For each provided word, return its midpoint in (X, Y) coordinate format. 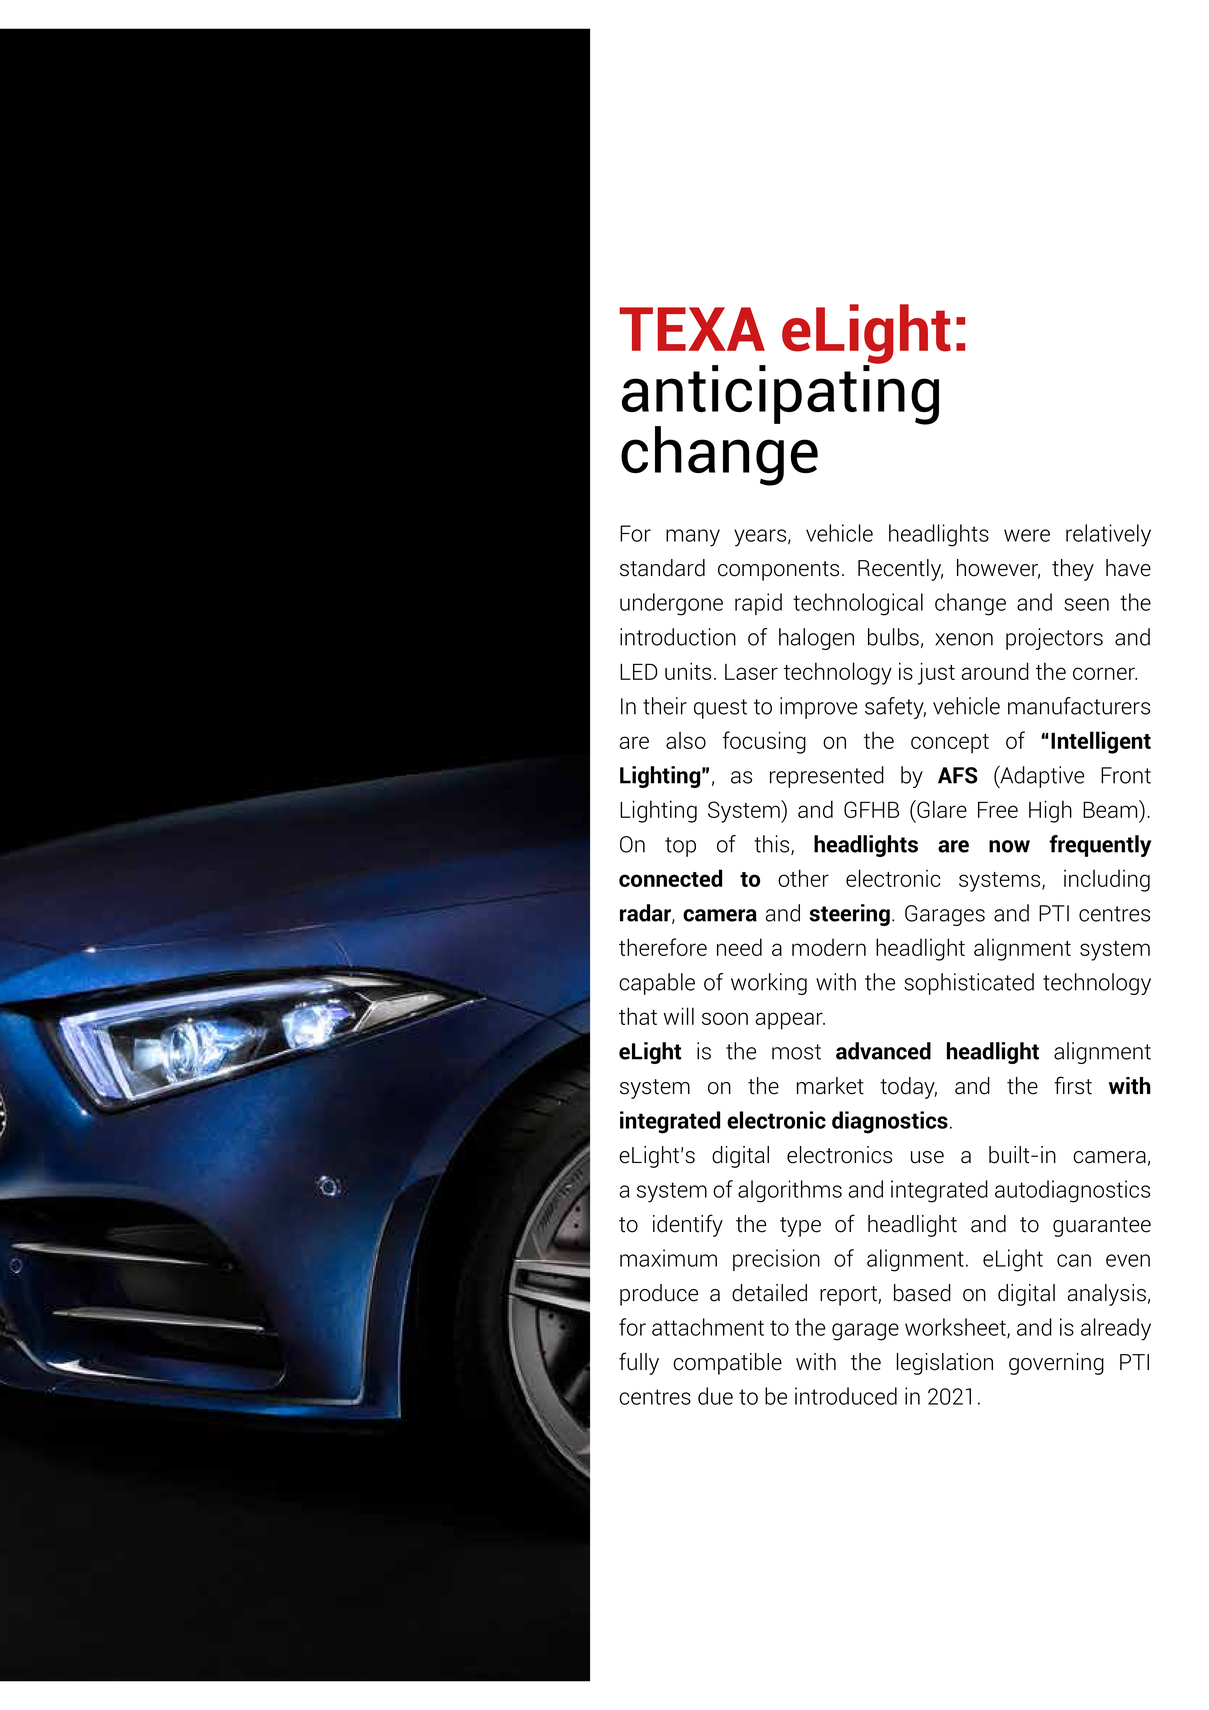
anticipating (780, 395)
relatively (1108, 535)
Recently (900, 570)
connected (670, 878)
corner (1105, 673)
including (1107, 880)
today (908, 1088)
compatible (727, 1364)
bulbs (893, 637)
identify (688, 1225)
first (1073, 1085)
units (688, 671)
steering (849, 915)
